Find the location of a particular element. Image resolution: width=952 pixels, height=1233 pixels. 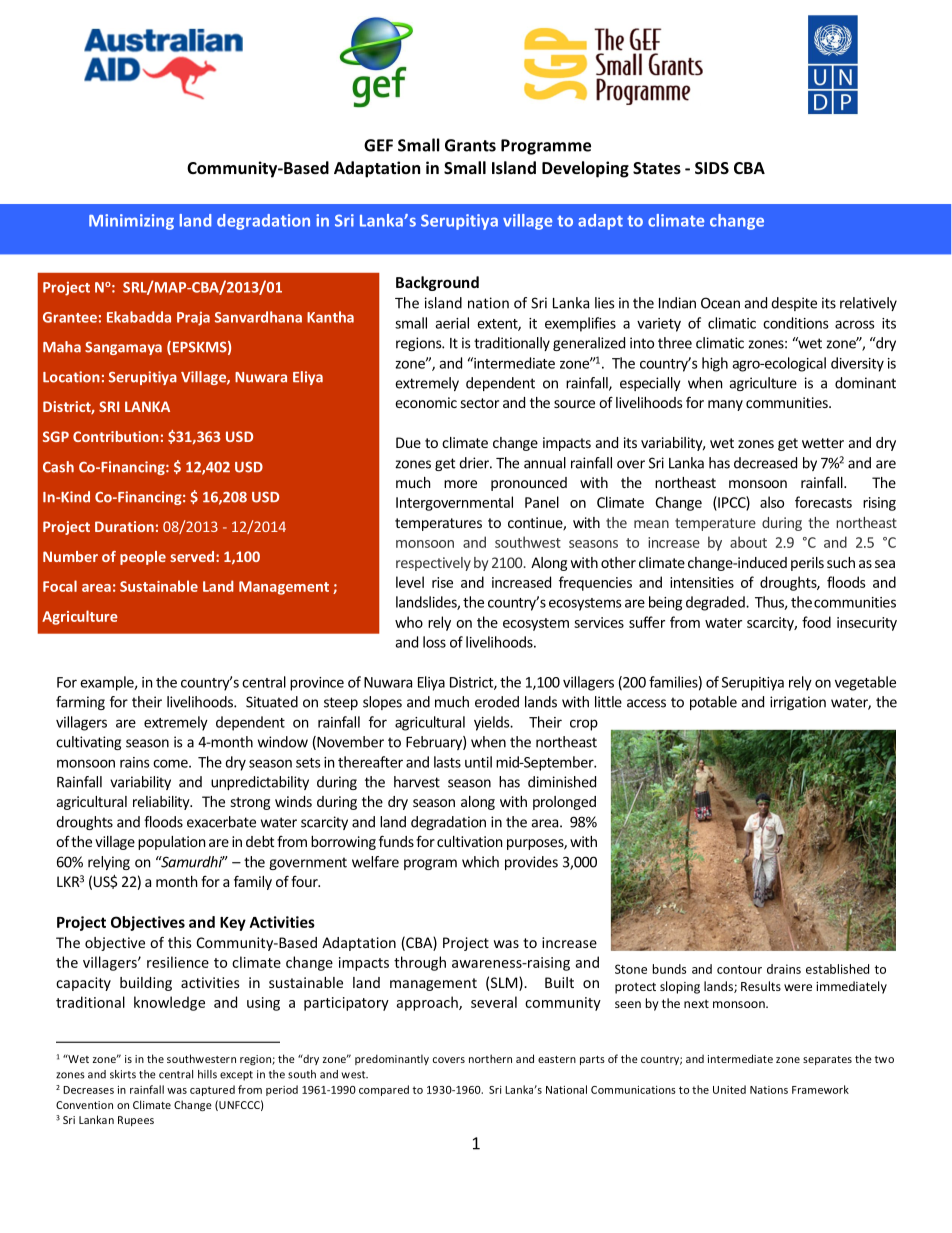

SIDS is located at coordinates (712, 168).
